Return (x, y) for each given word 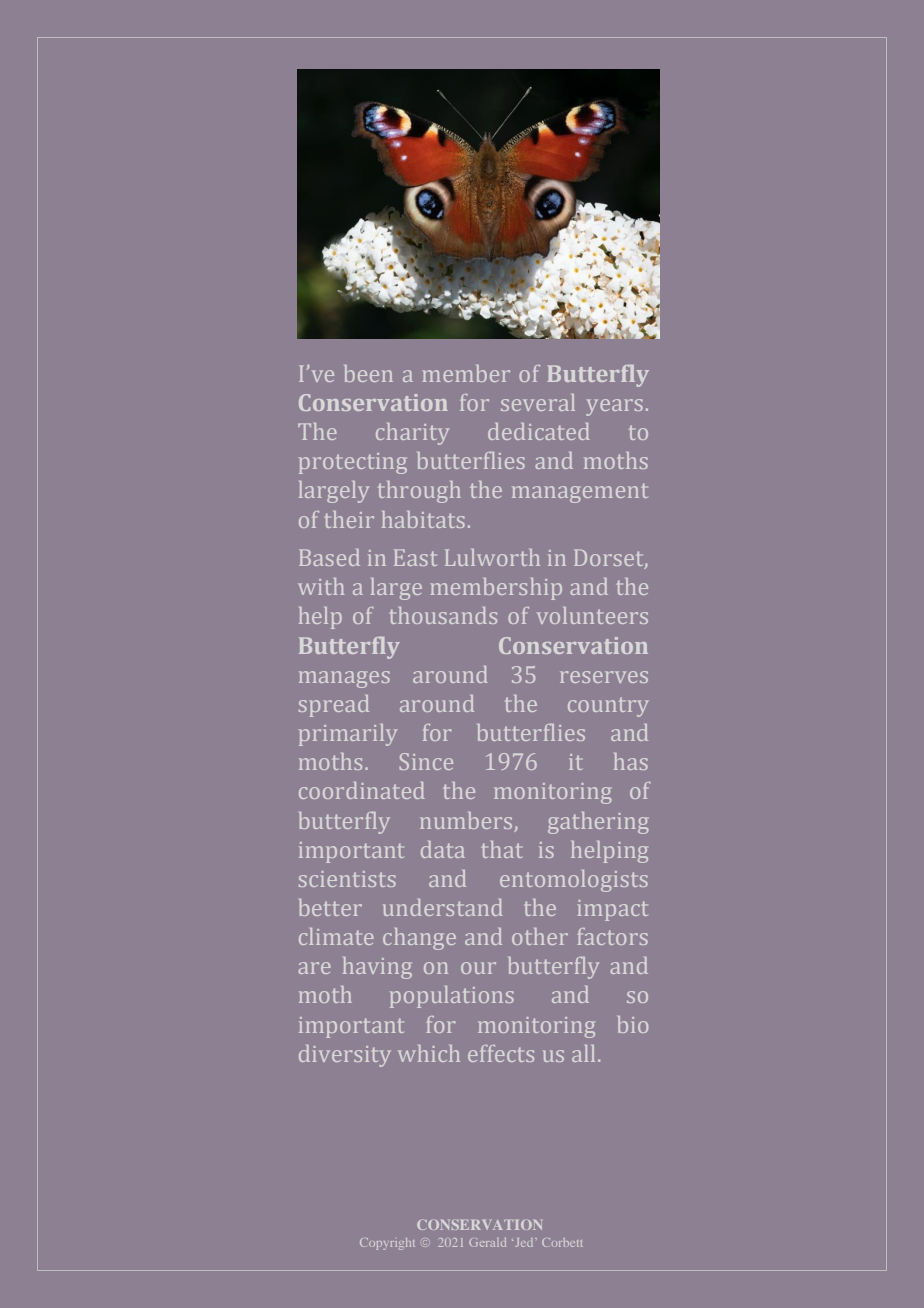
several (538, 402)
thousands (443, 615)
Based (329, 557)
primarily (348, 735)
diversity (345, 1056)
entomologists (574, 881)
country (608, 707)
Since (426, 761)
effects (501, 1053)
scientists (347, 879)
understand (443, 907)
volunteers (592, 615)
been (368, 373)
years (614, 407)
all (583, 1053)
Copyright (387, 1244)
